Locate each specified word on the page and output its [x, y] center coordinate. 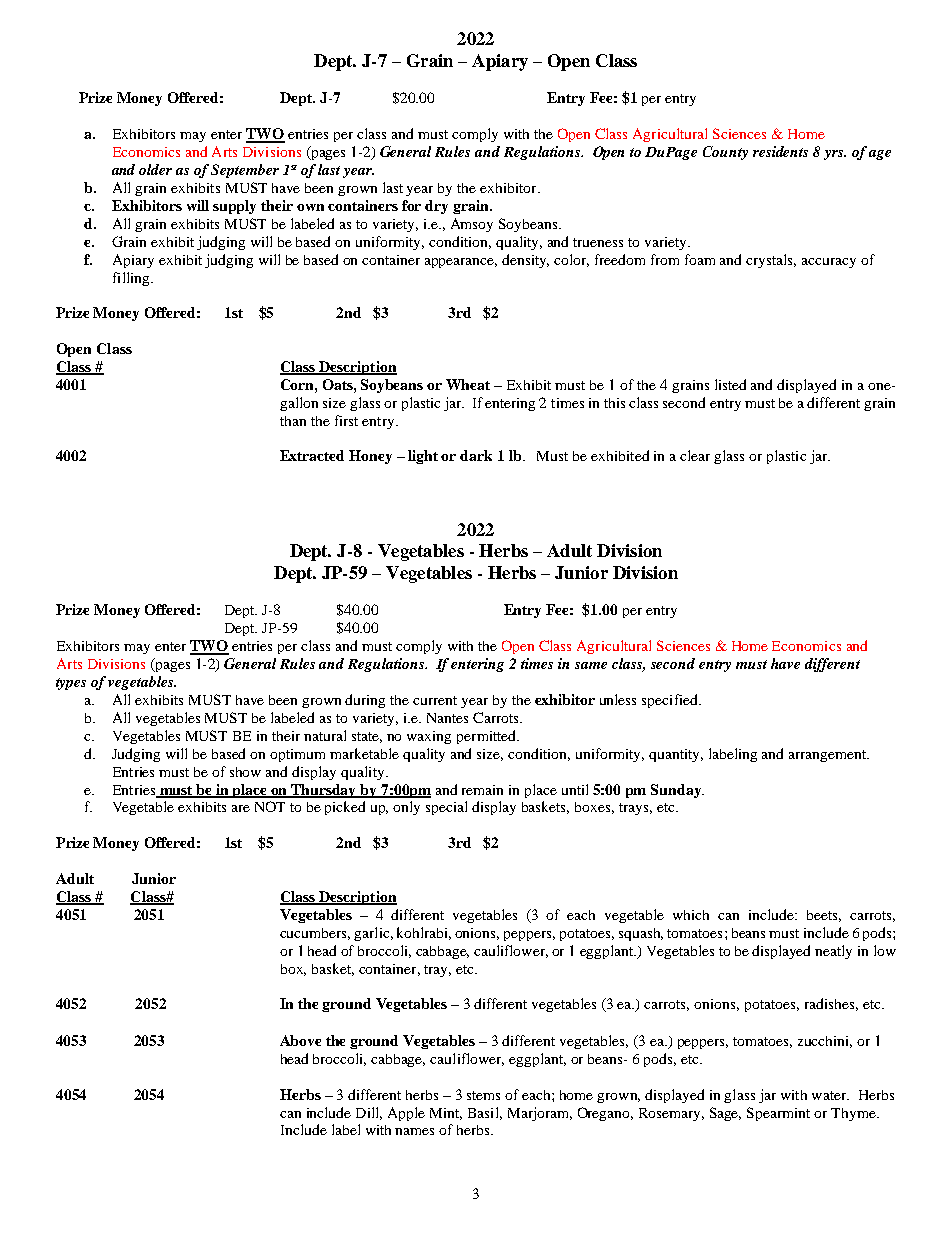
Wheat [468, 384]
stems [483, 1095]
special [446, 808]
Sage [725, 1114]
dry [436, 207]
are [241, 808]
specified [671, 701]
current [435, 700]
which [691, 915]
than [293, 421]
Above [300, 1040]
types [71, 684]
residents [780, 151]
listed [730, 384]
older [155, 169]
